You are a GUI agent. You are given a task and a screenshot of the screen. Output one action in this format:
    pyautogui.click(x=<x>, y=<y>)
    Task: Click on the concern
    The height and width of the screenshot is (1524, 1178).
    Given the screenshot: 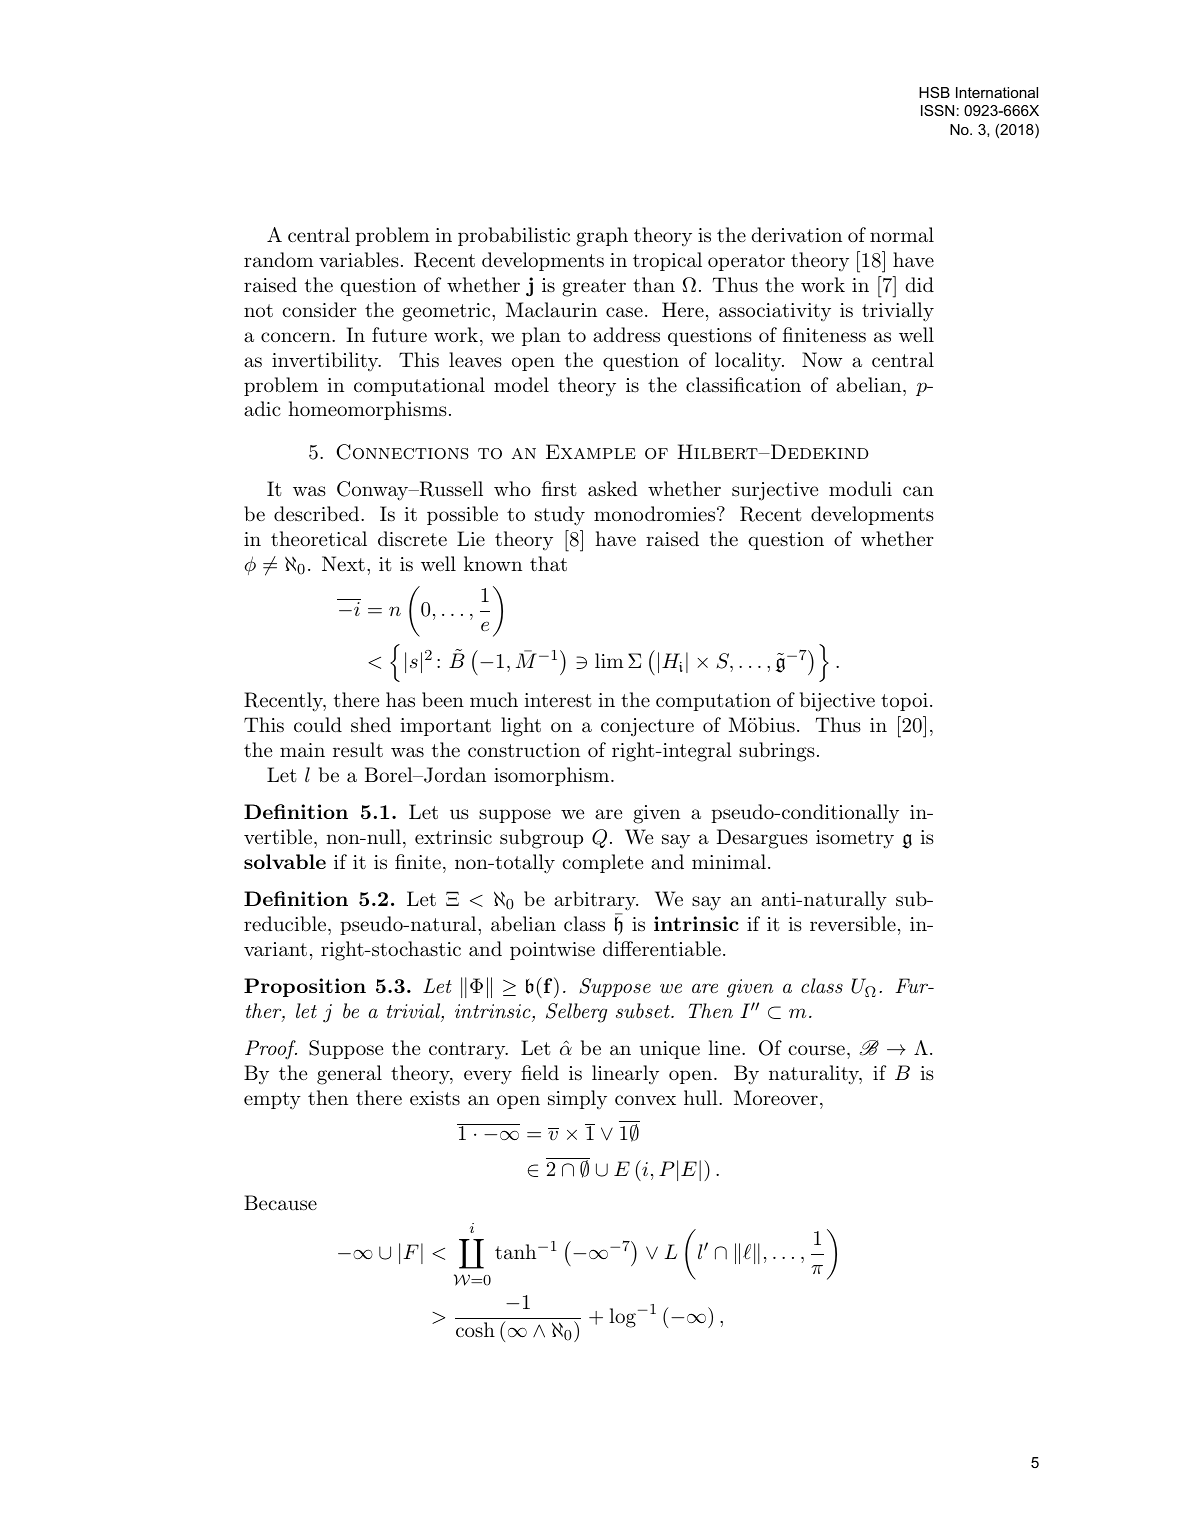 What is the action you would take?
    pyautogui.click(x=297, y=337)
